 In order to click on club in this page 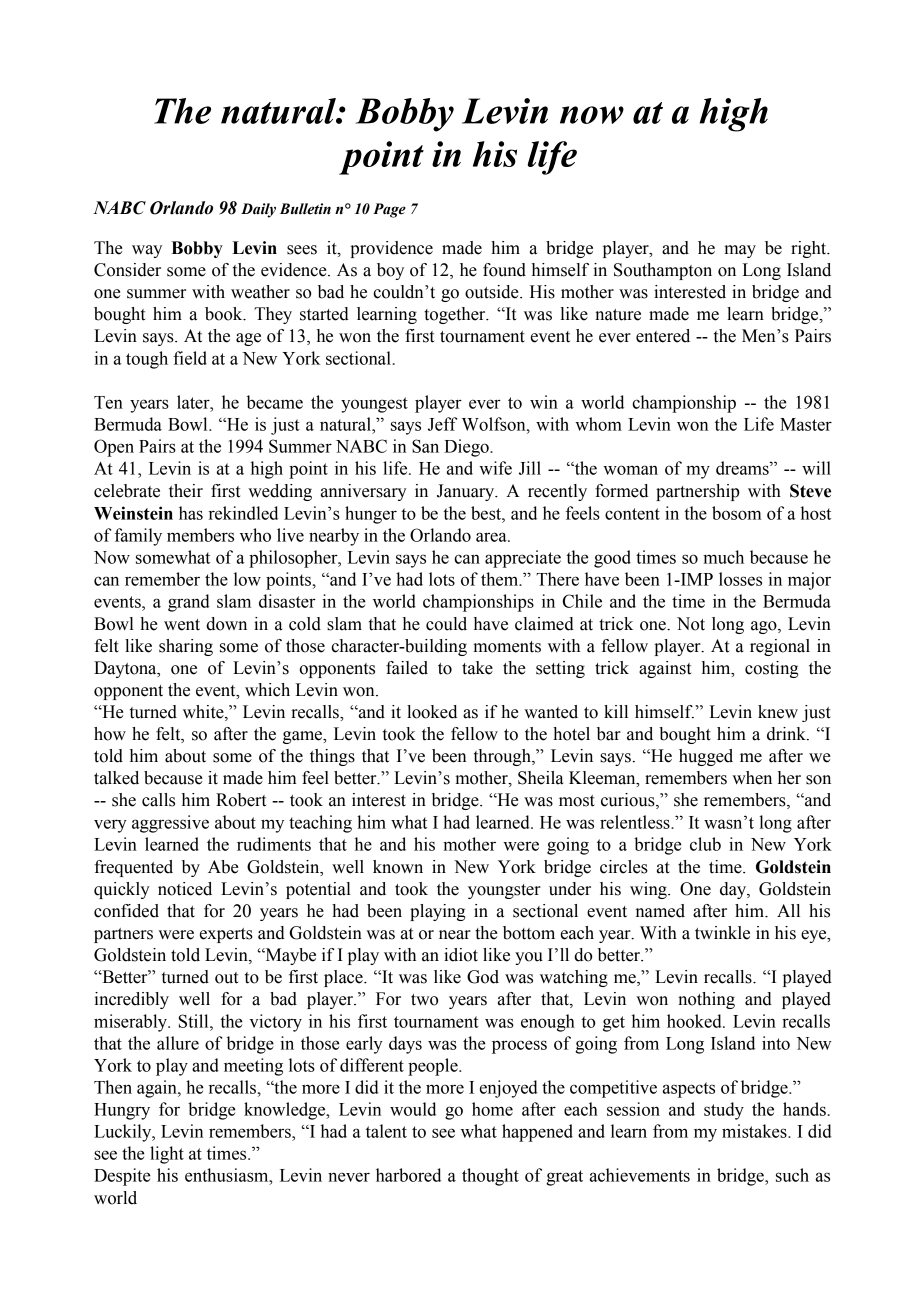, I will do `click(705, 844)`.
